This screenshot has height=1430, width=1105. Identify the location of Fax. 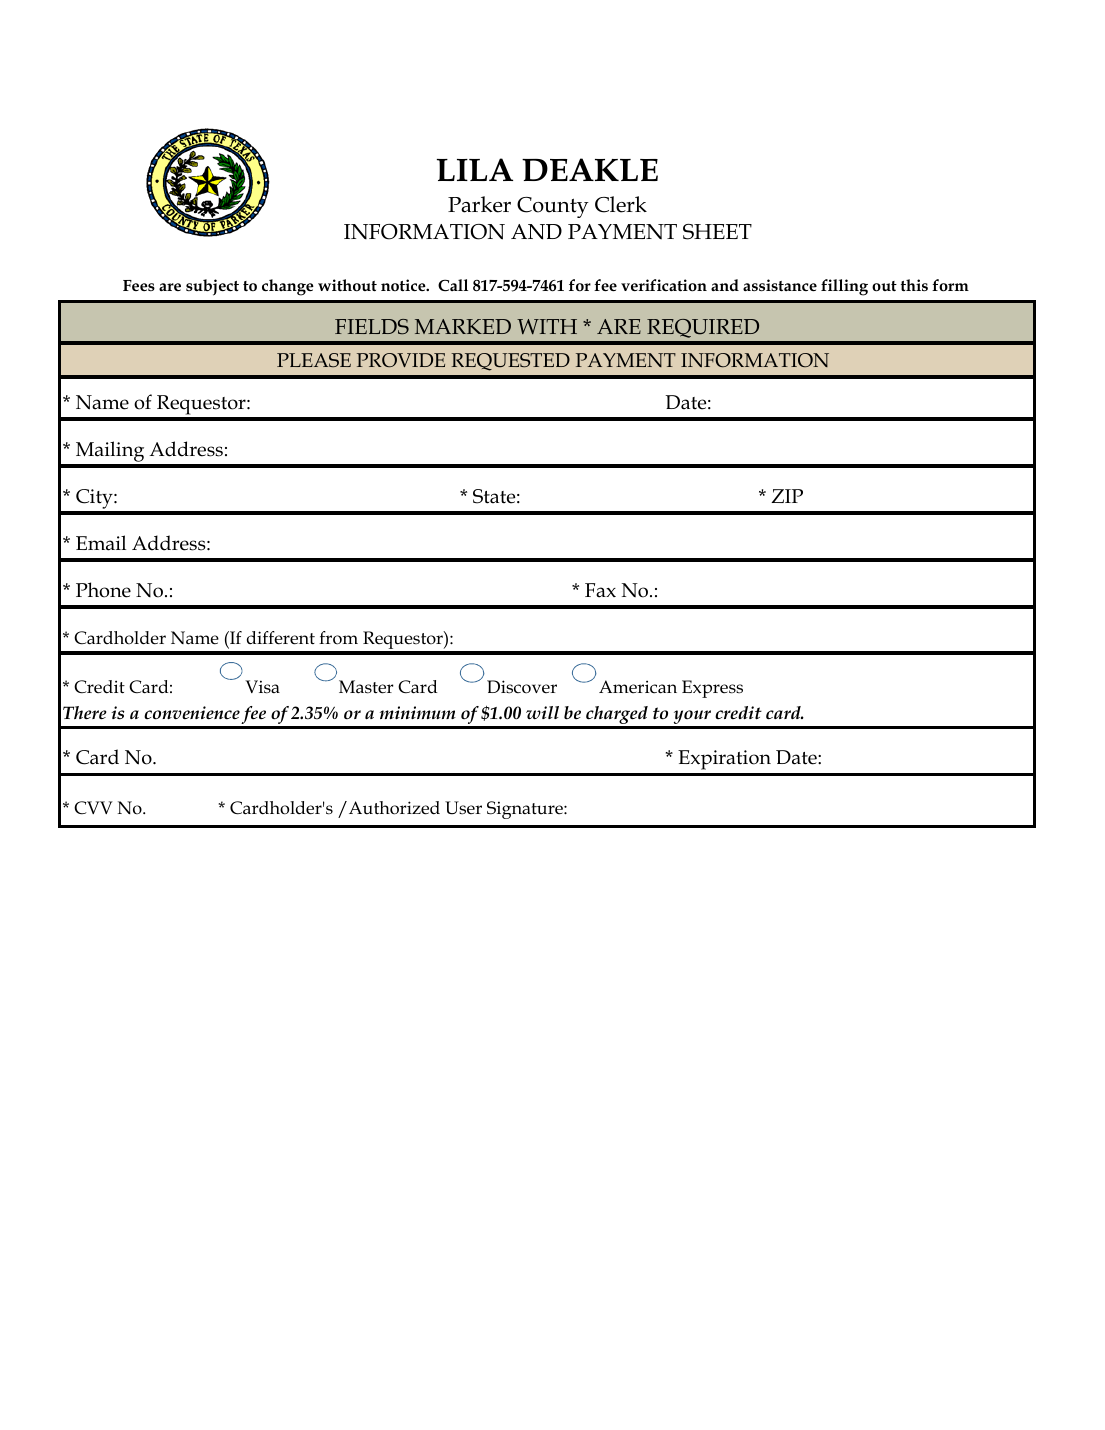
(600, 590).
